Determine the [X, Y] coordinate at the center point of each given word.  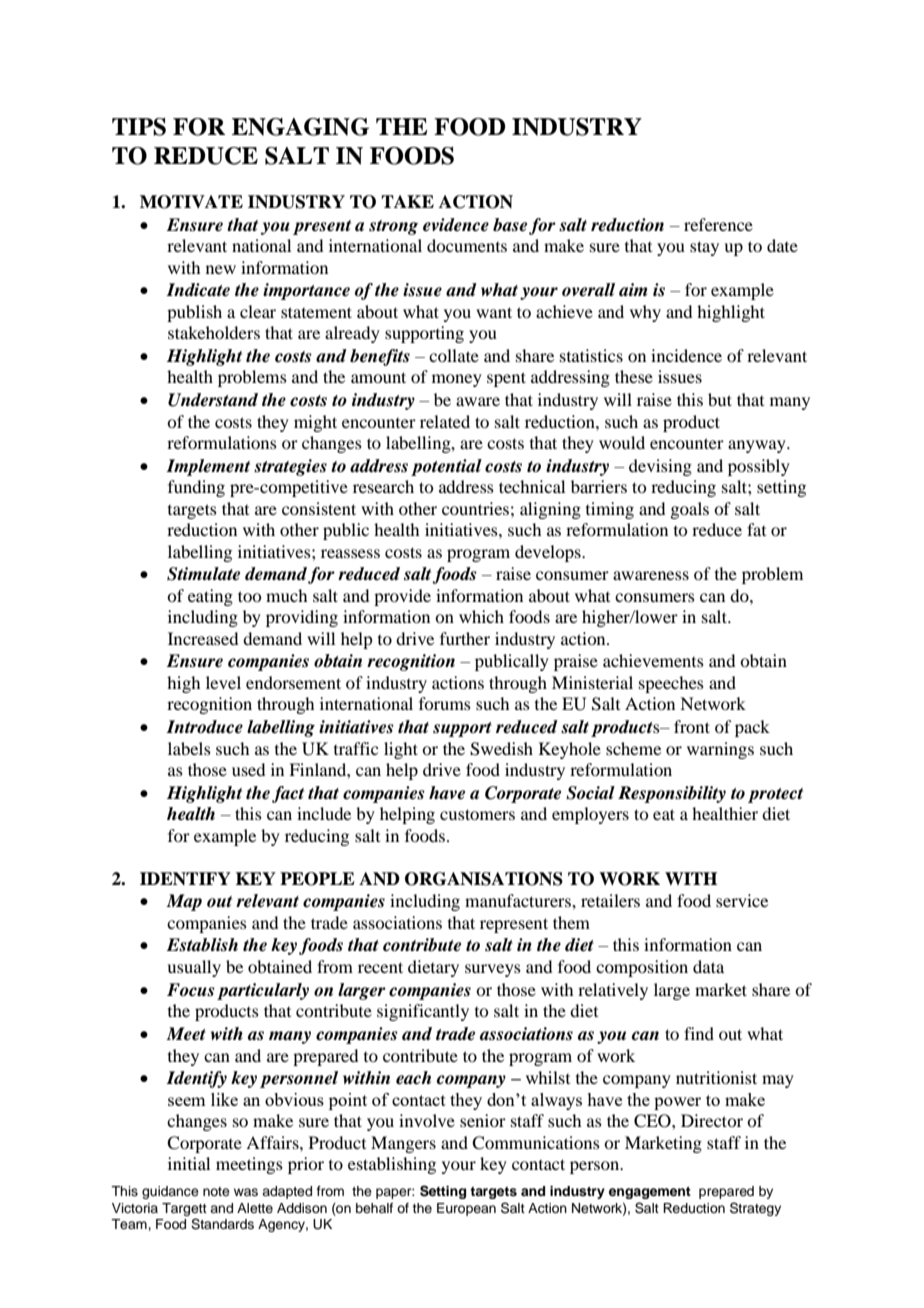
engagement [650, 1193]
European [466, 1209]
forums [445, 703]
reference [718, 224]
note [216, 1191]
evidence [456, 225]
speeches [671, 684]
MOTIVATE [191, 202]
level [223, 682]
